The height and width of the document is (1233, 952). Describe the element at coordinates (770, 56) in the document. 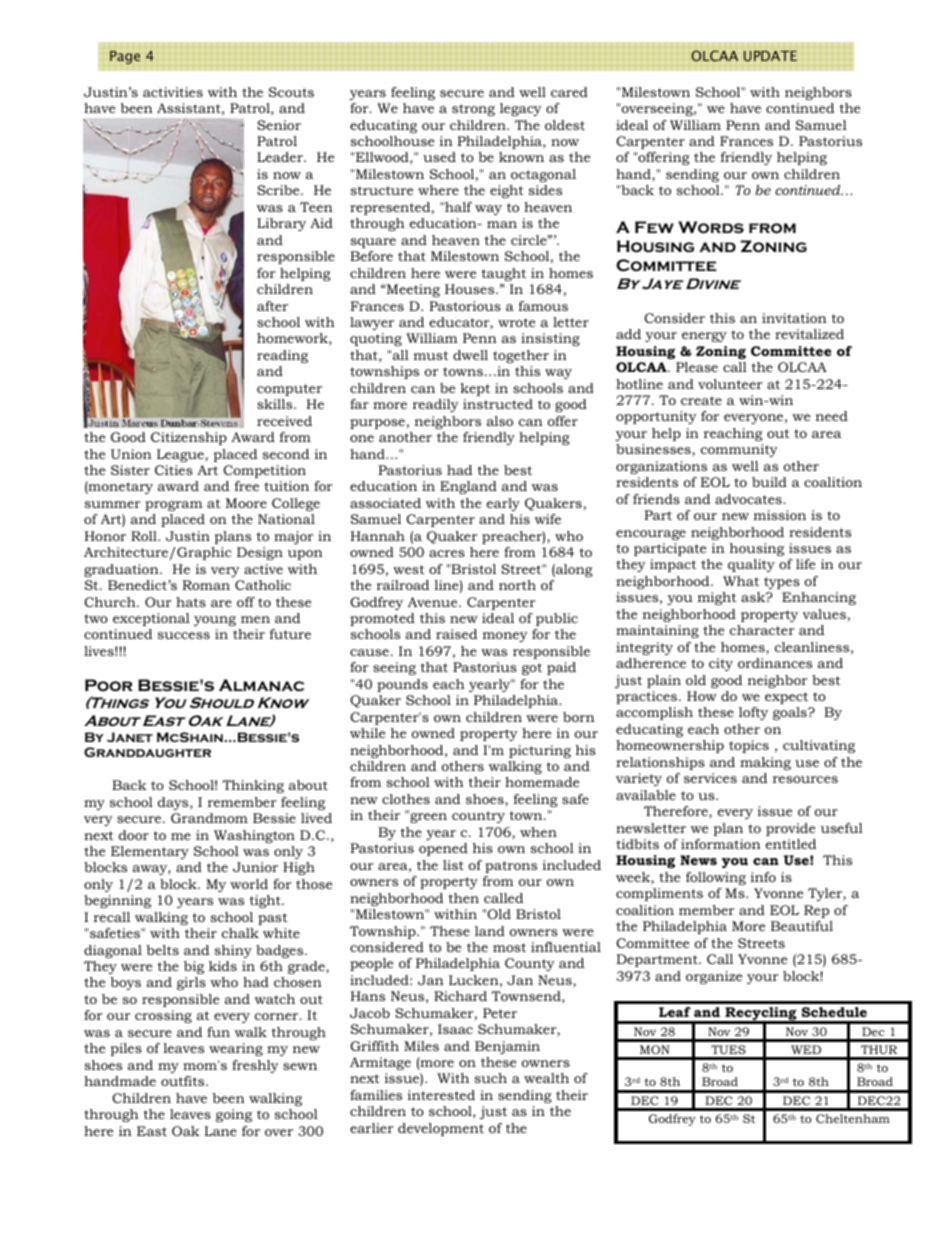

I see `UPDATE` at that location.
